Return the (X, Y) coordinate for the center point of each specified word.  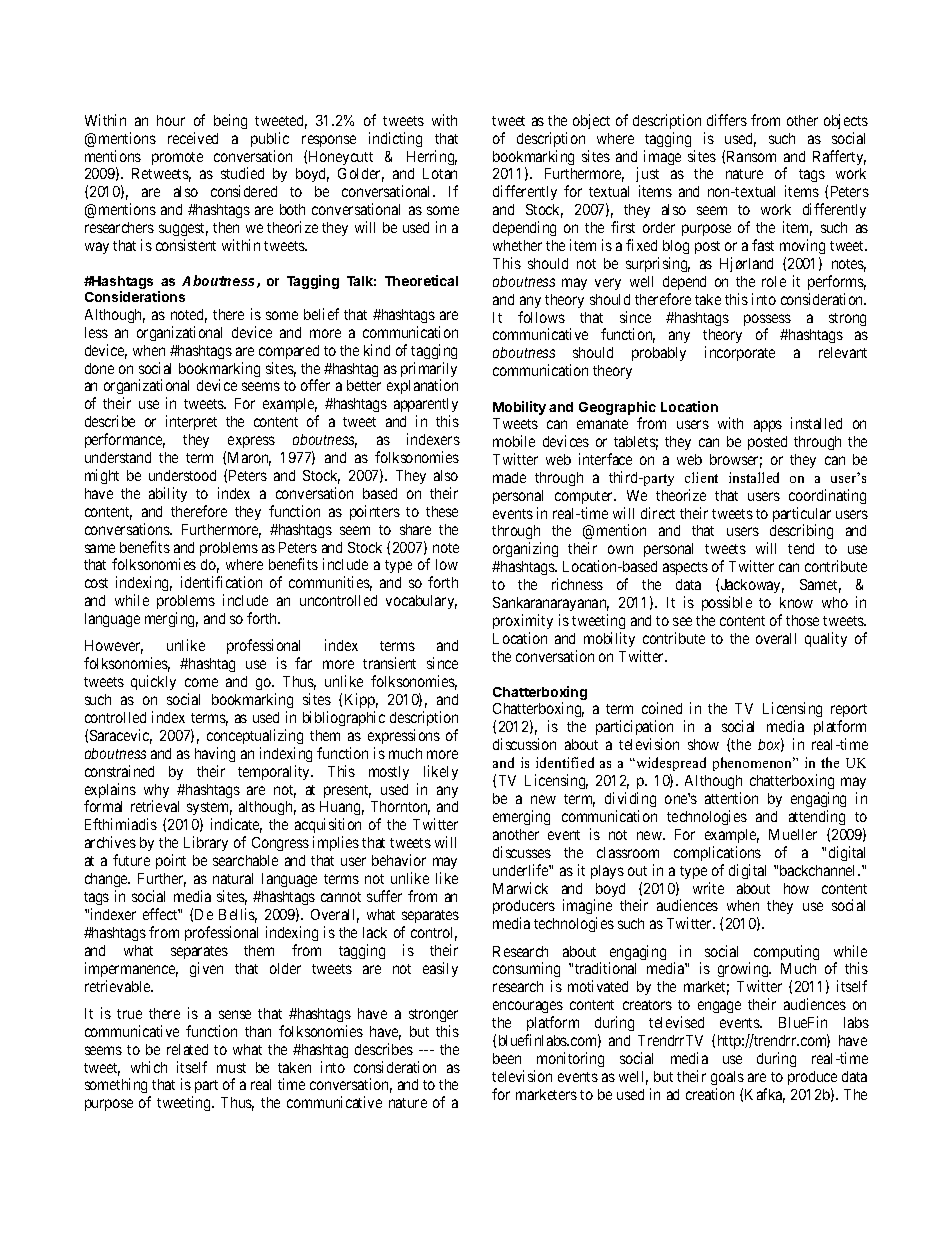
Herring (432, 157)
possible (727, 603)
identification (221, 582)
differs (727, 120)
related (187, 1049)
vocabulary (421, 602)
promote (177, 158)
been (507, 1058)
